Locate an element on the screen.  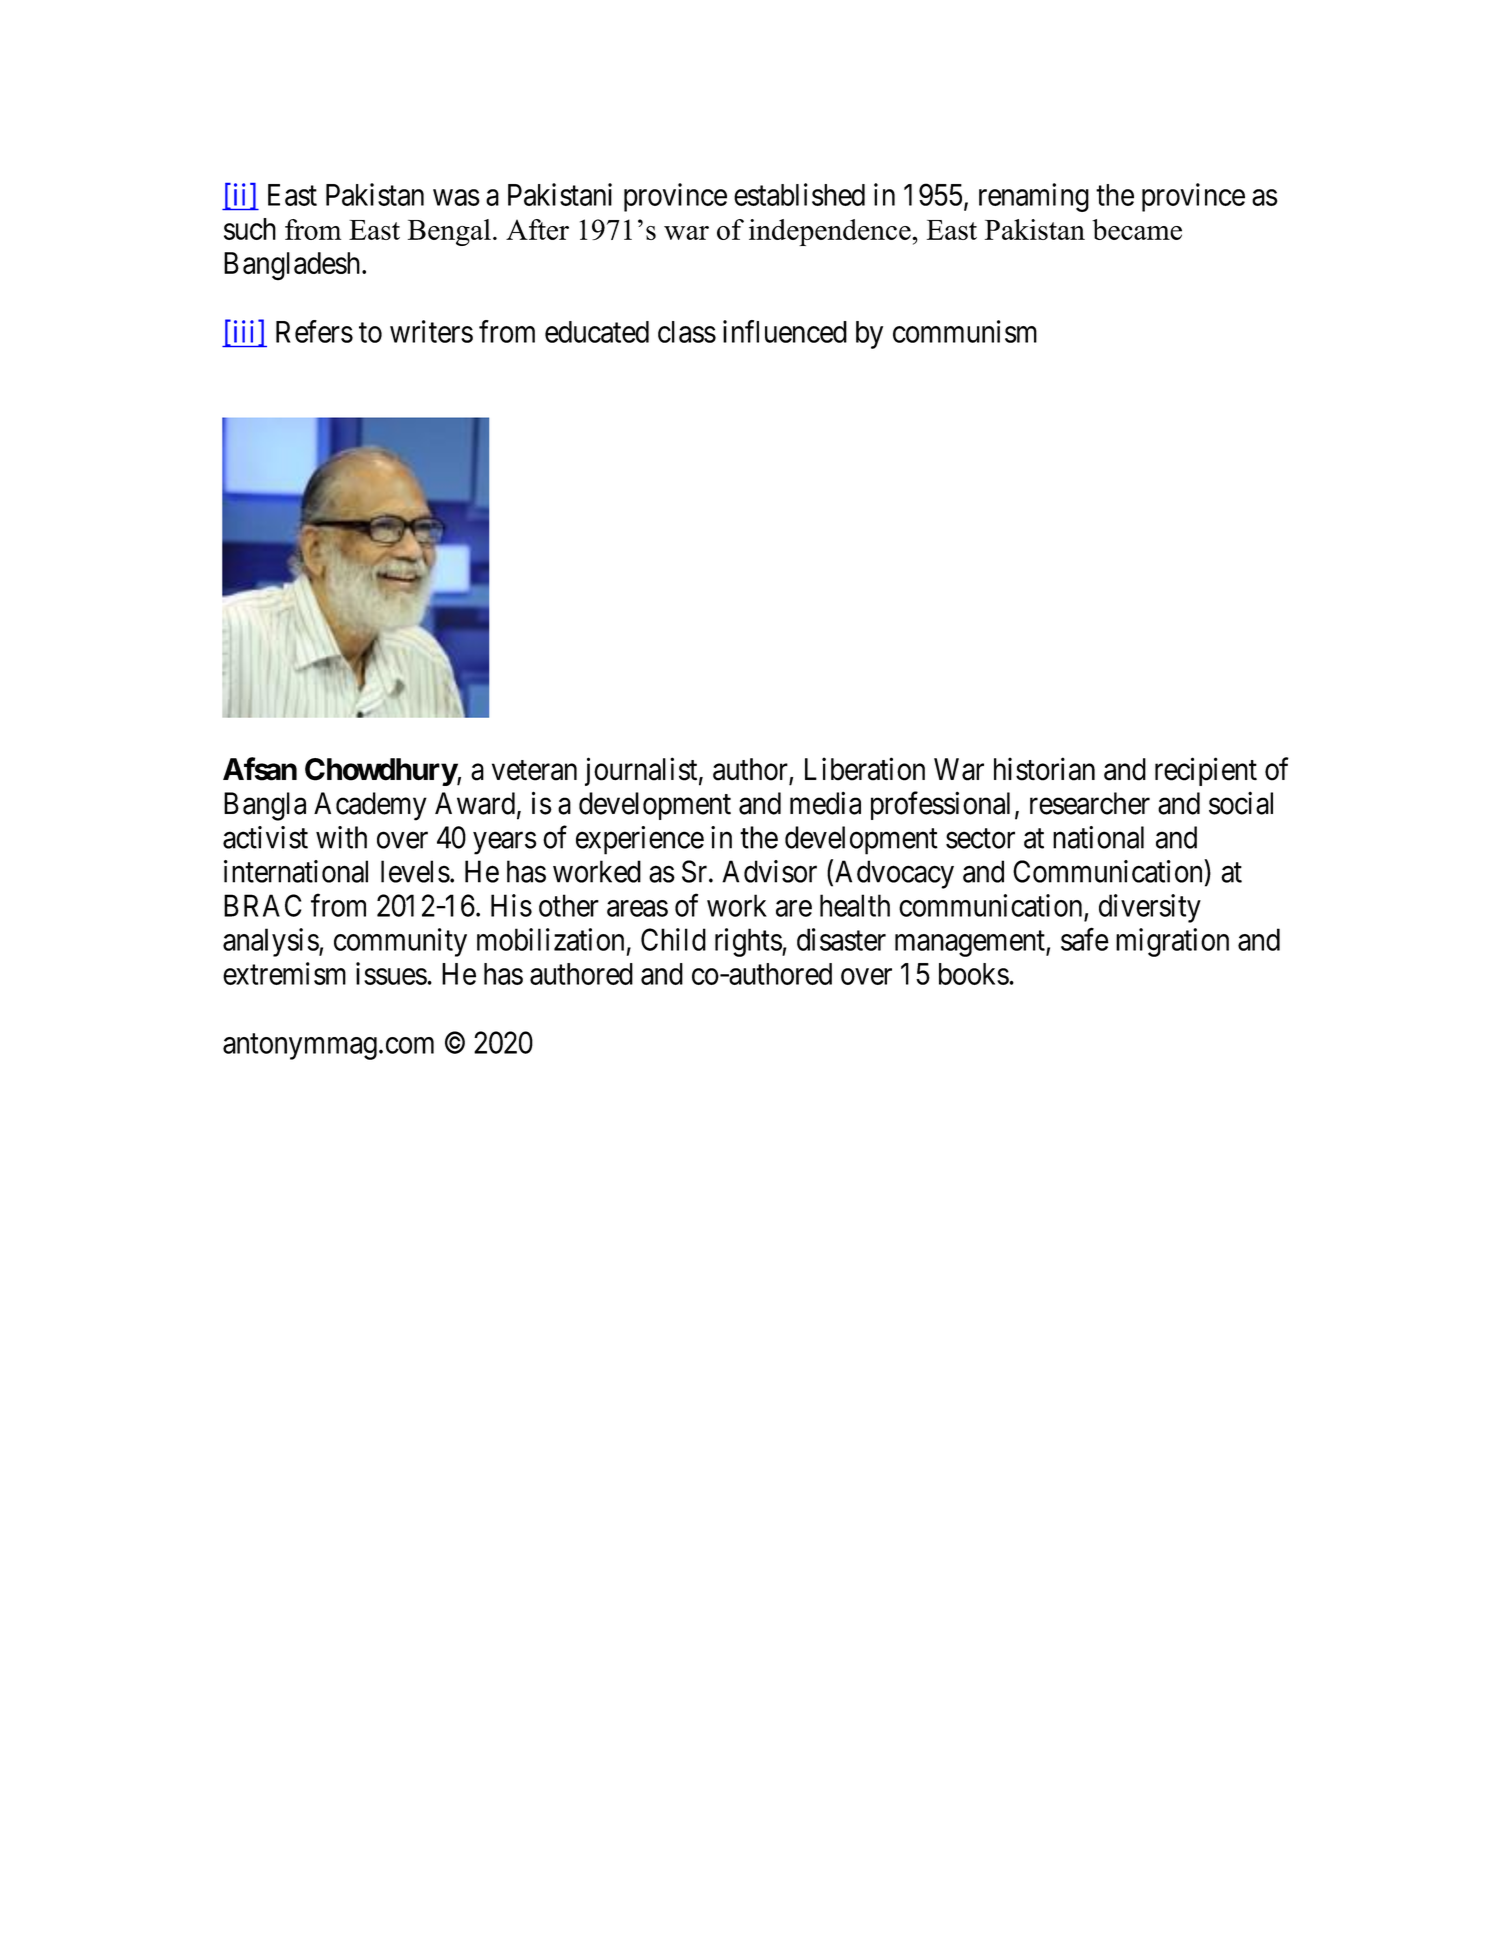
became is located at coordinates (1137, 229).
